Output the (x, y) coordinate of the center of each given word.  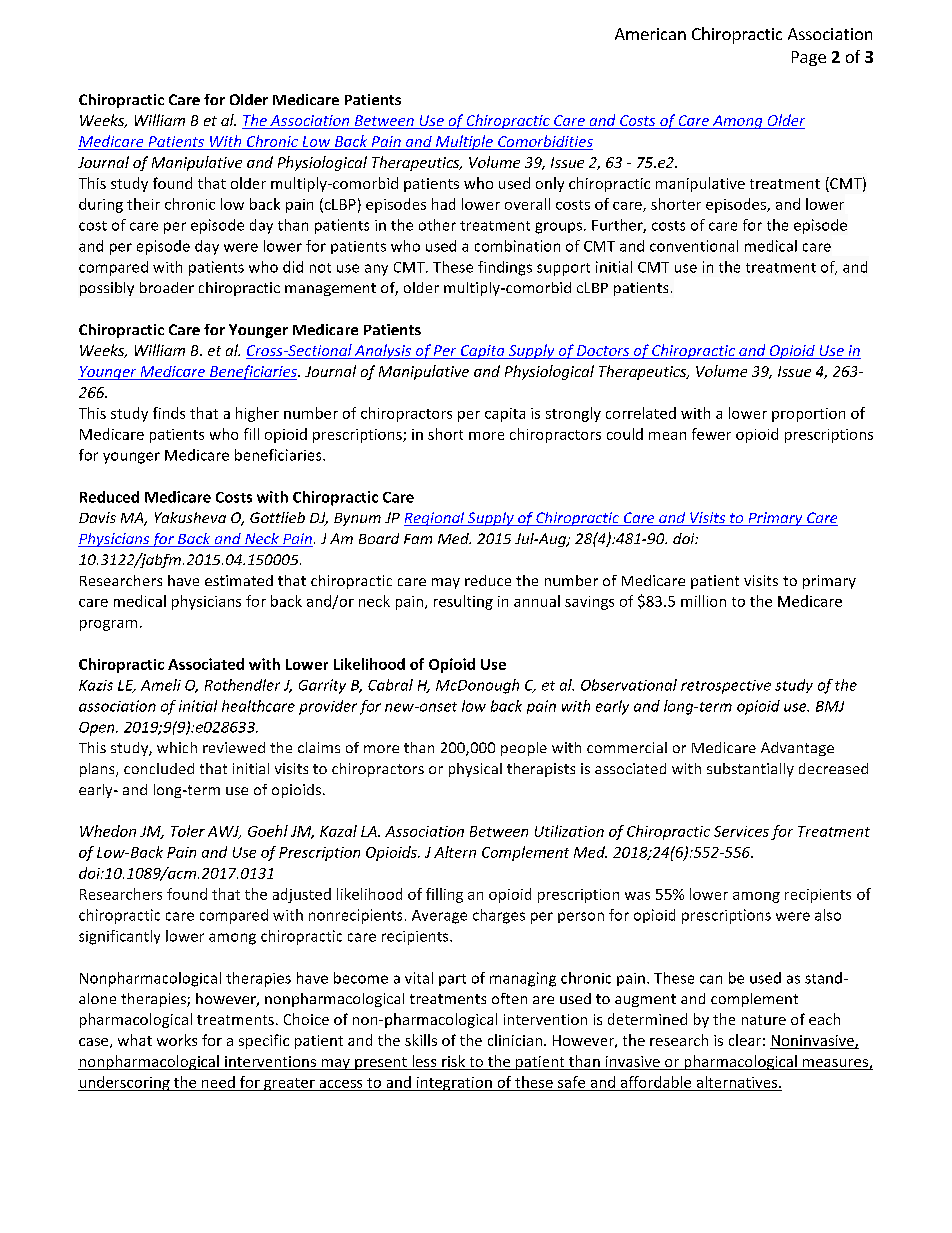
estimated (239, 580)
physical (475, 770)
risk (453, 1061)
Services (741, 831)
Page (809, 58)
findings (505, 268)
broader (167, 287)
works (177, 1040)
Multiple (464, 142)
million (703, 601)
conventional (694, 246)
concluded (159, 768)
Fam (418, 539)
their (143, 204)
